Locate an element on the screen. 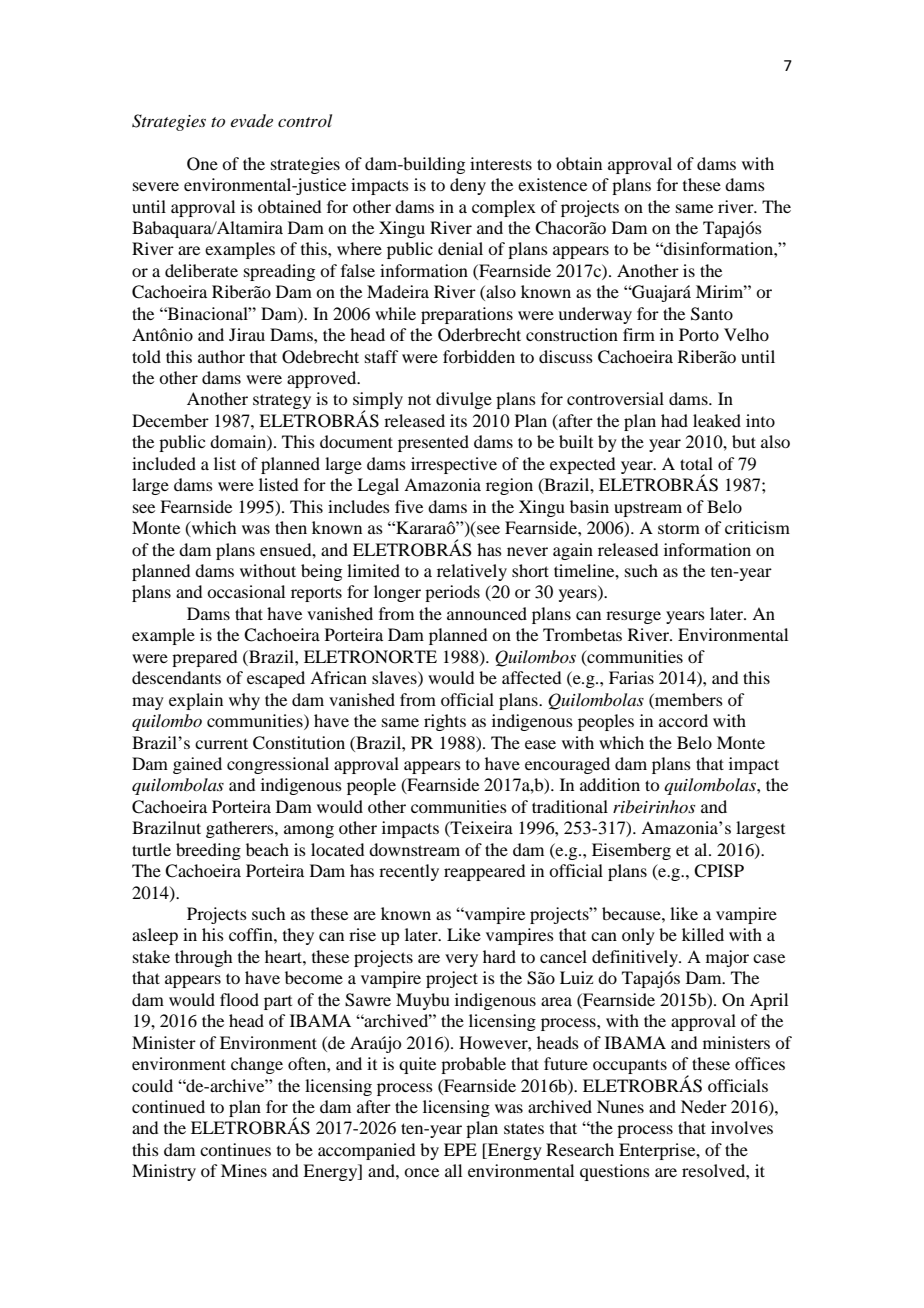 Image resolution: width=924 pixels, height=1308 pixels. deny is located at coordinates (468, 186).
